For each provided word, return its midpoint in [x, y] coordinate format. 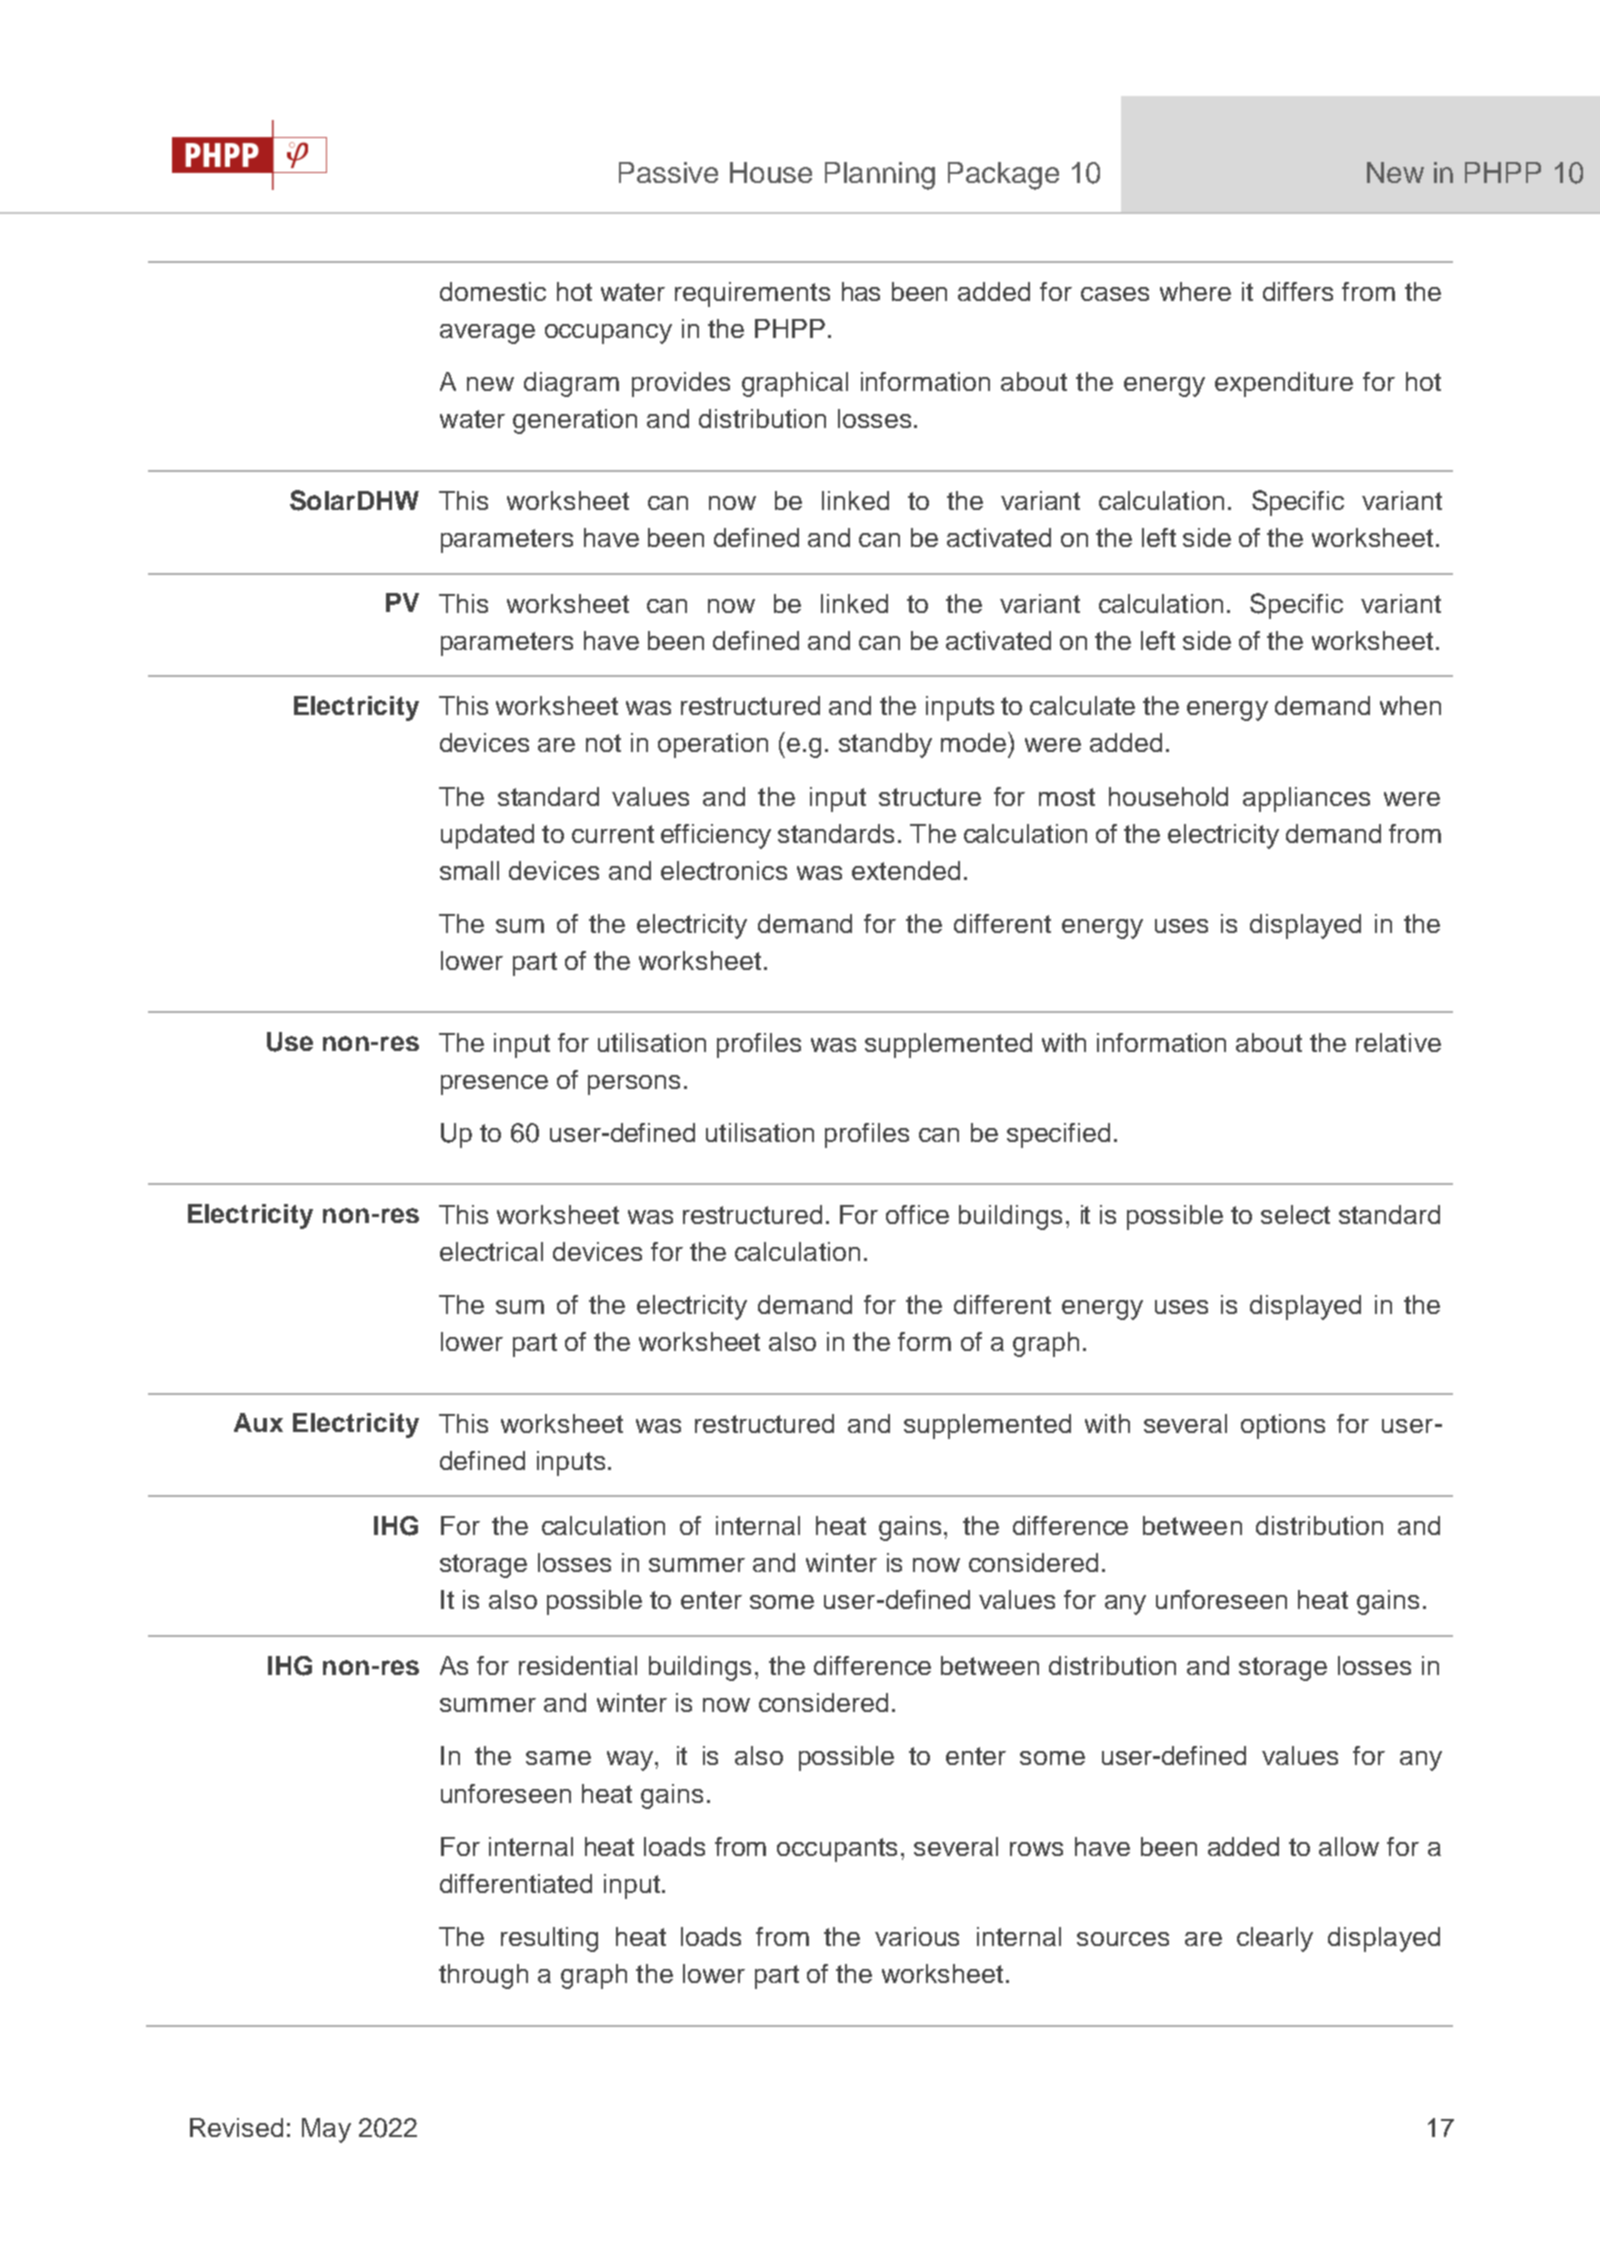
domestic [493, 291]
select [1295, 1214]
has [861, 291]
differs [1298, 291]
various [917, 1936]
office [917, 1214]
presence [494, 1085]
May [326, 2130]
